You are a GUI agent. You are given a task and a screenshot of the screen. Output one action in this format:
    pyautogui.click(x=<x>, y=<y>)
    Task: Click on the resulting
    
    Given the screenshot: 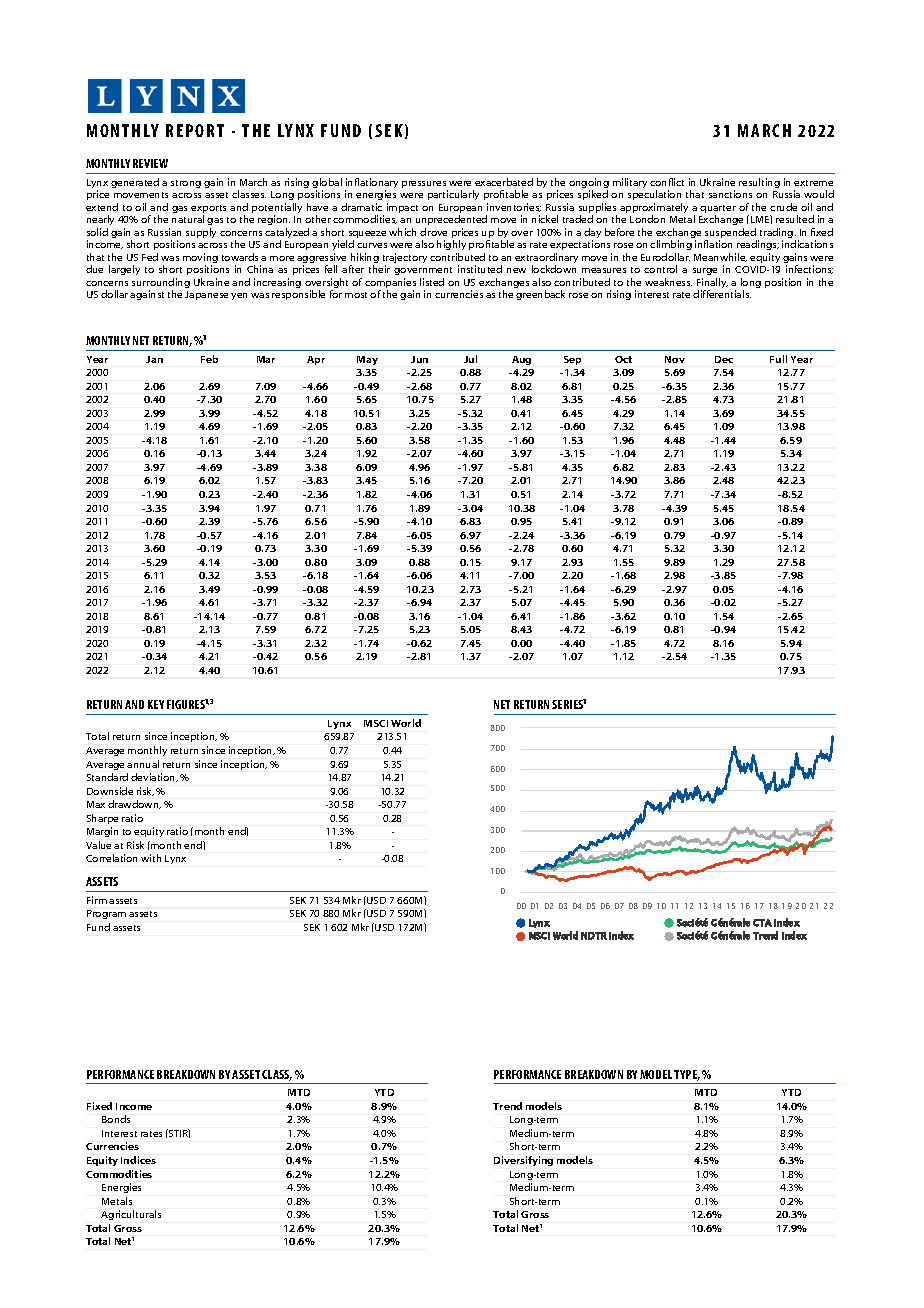 What is the action you would take?
    pyautogui.click(x=759, y=183)
